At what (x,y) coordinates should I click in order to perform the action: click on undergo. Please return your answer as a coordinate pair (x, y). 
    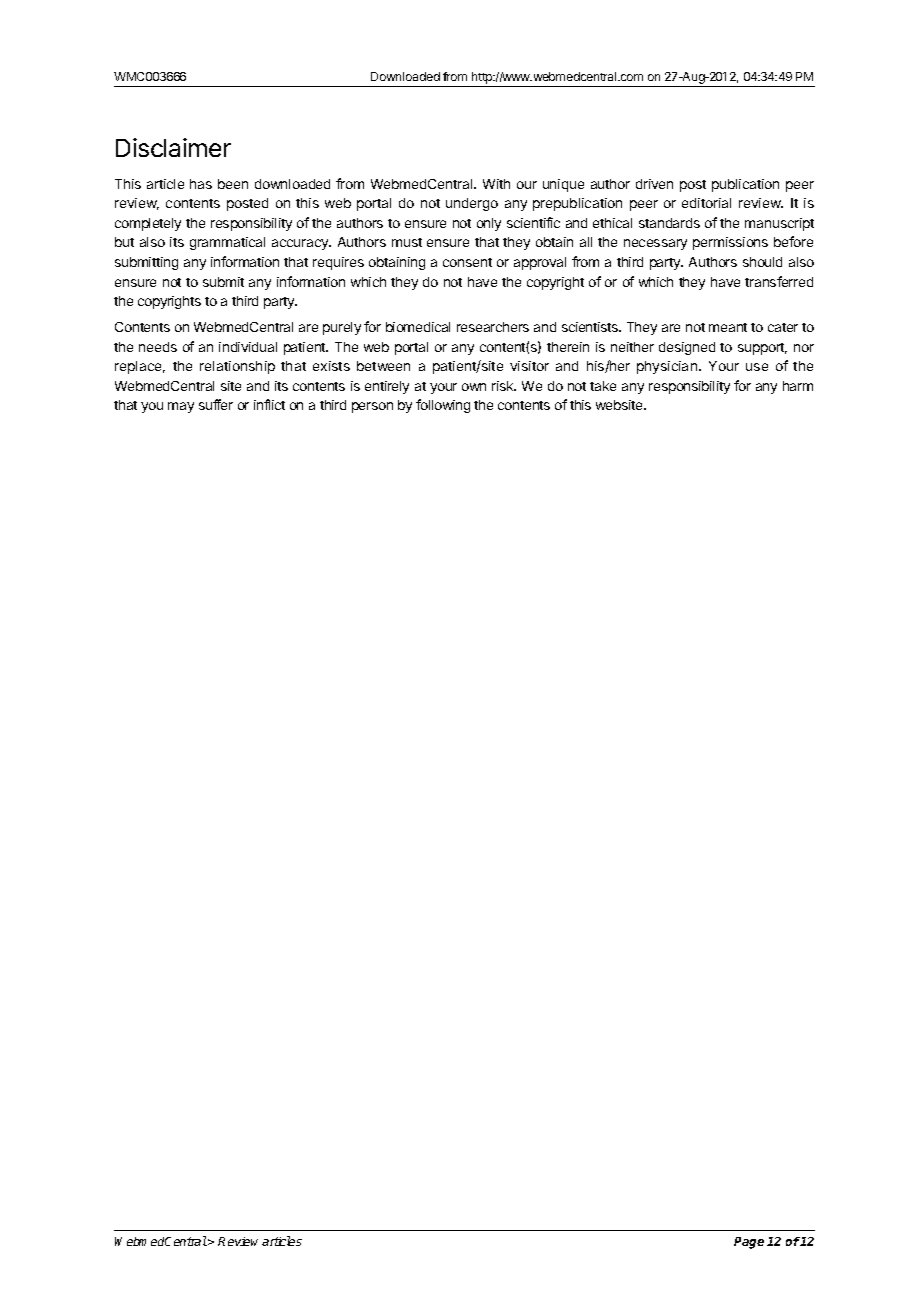
    Looking at the image, I should click on (472, 204).
